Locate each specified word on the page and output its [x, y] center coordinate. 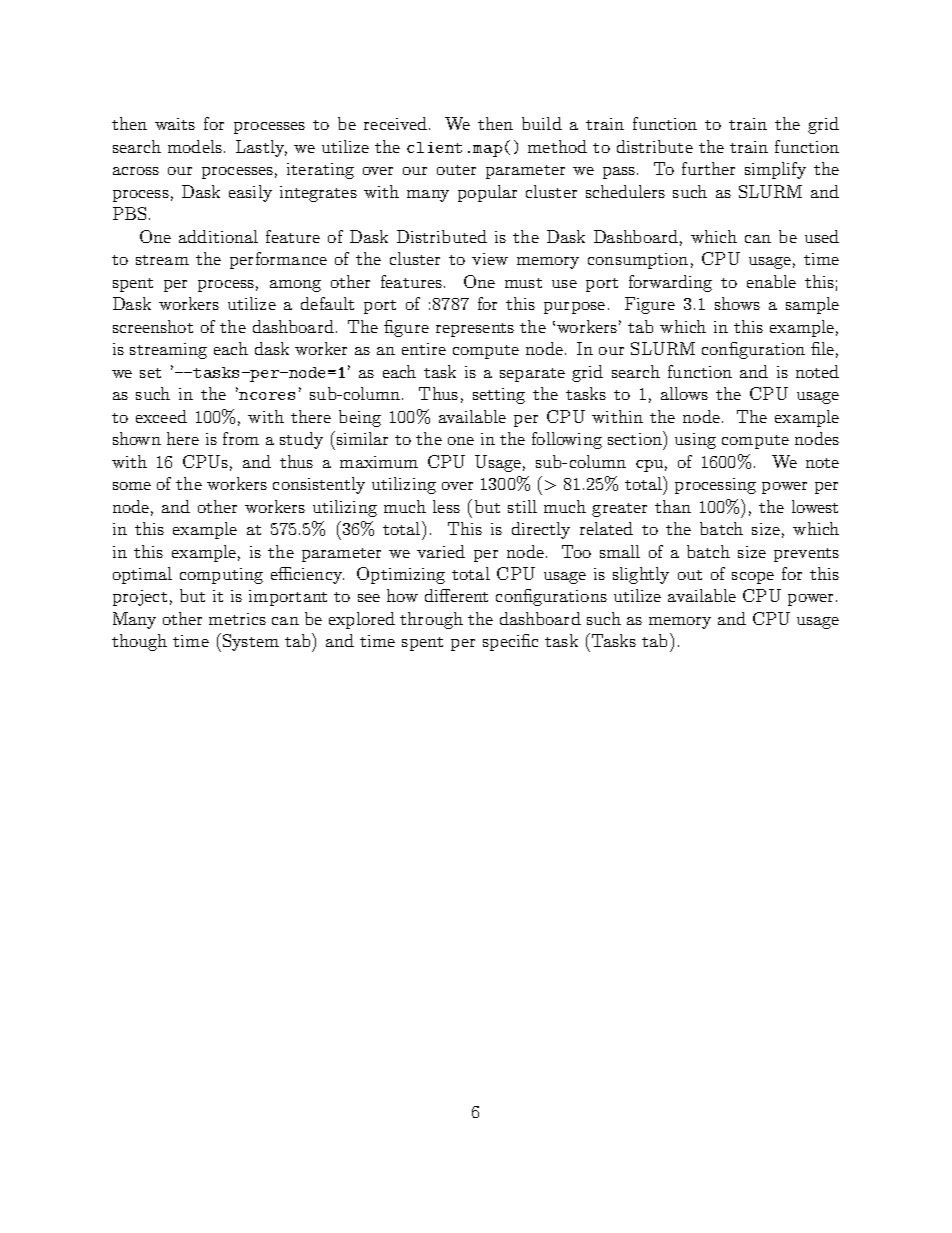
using [695, 441]
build [542, 123]
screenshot [153, 326]
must [523, 283]
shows [737, 303]
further [708, 168]
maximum [379, 462]
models [195, 146]
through [431, 620]
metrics [237, 619]
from [241, 438]
